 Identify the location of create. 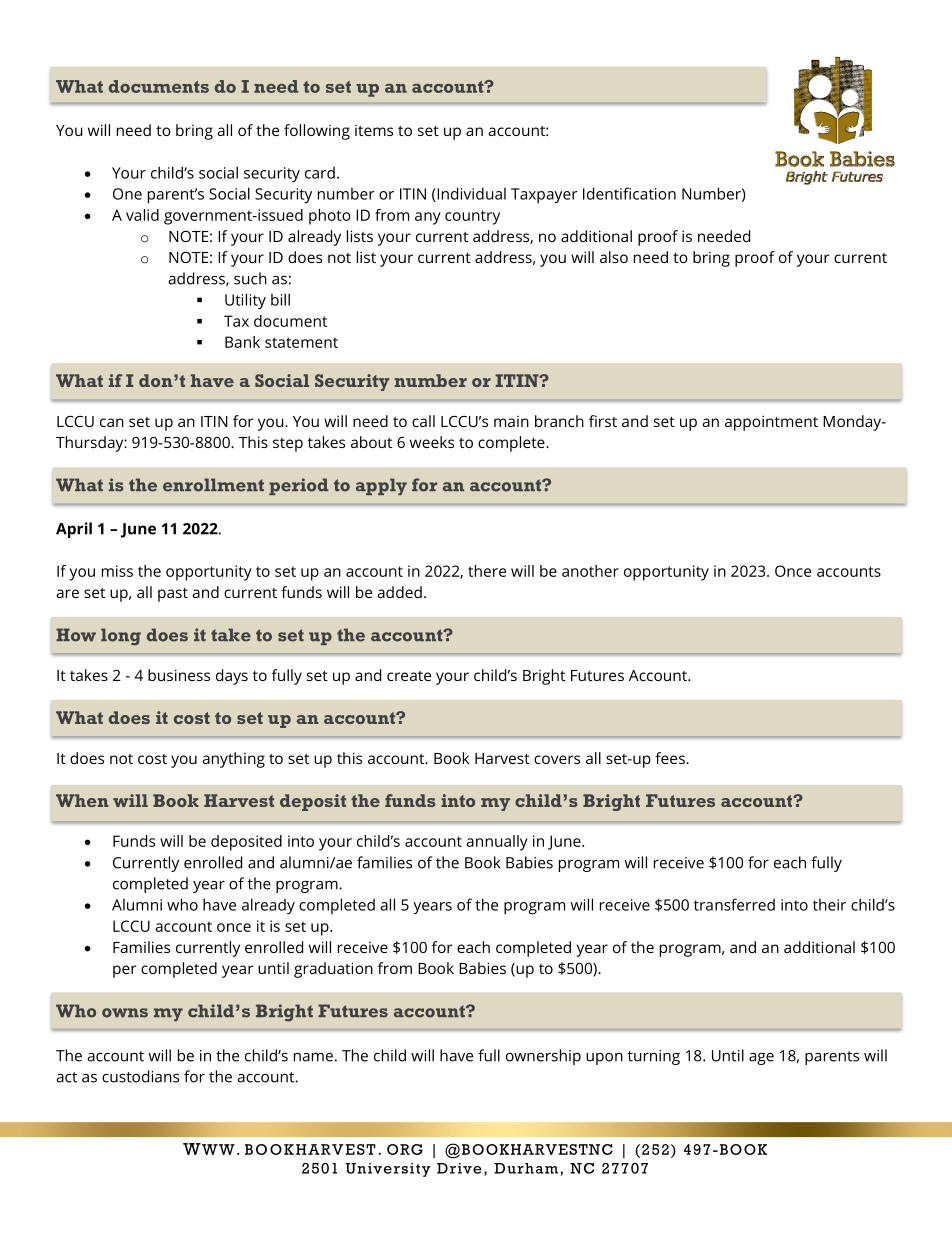
(409, 676).
